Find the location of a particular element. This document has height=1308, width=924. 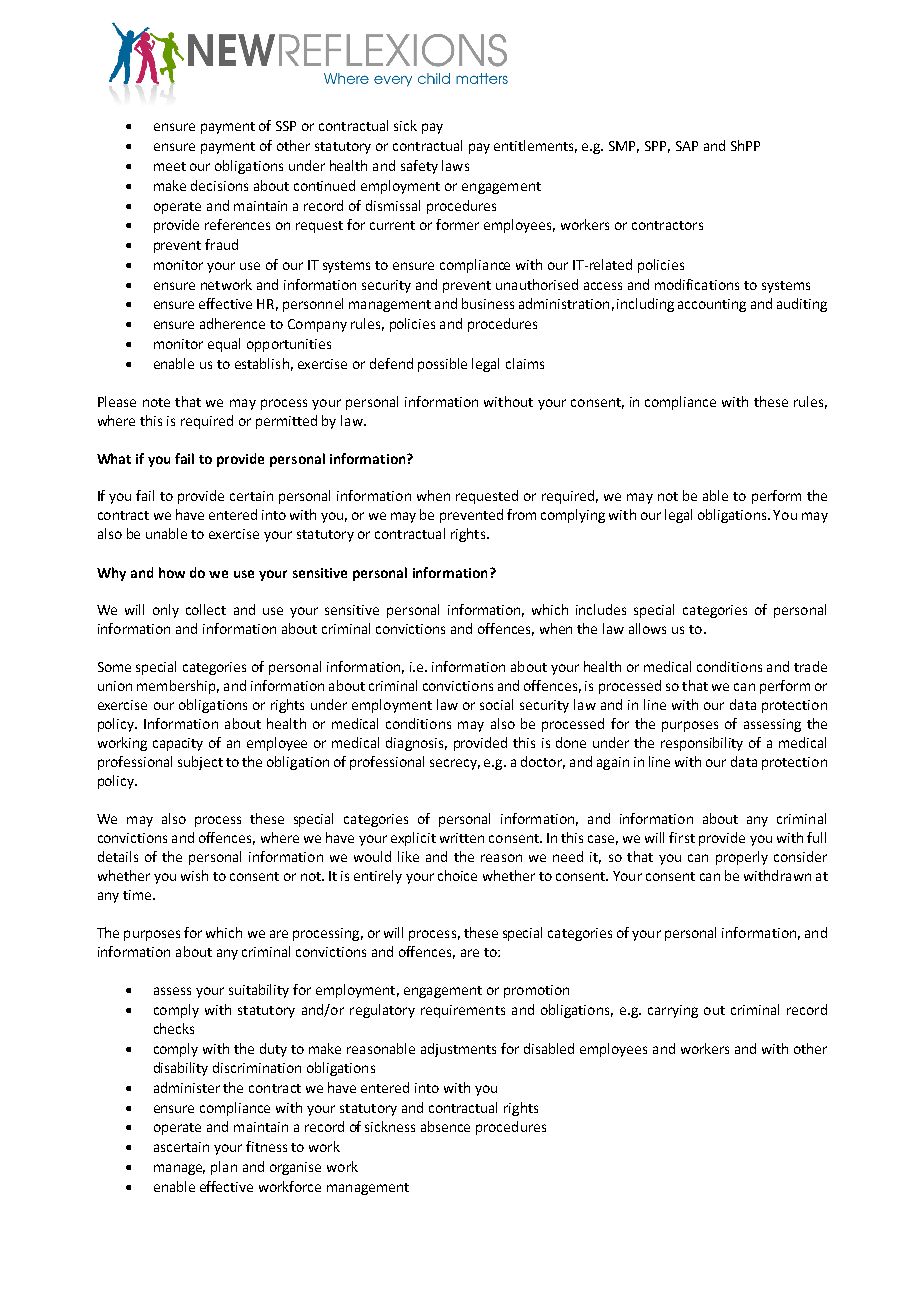

SAP is located at coordinates (687, 146).
